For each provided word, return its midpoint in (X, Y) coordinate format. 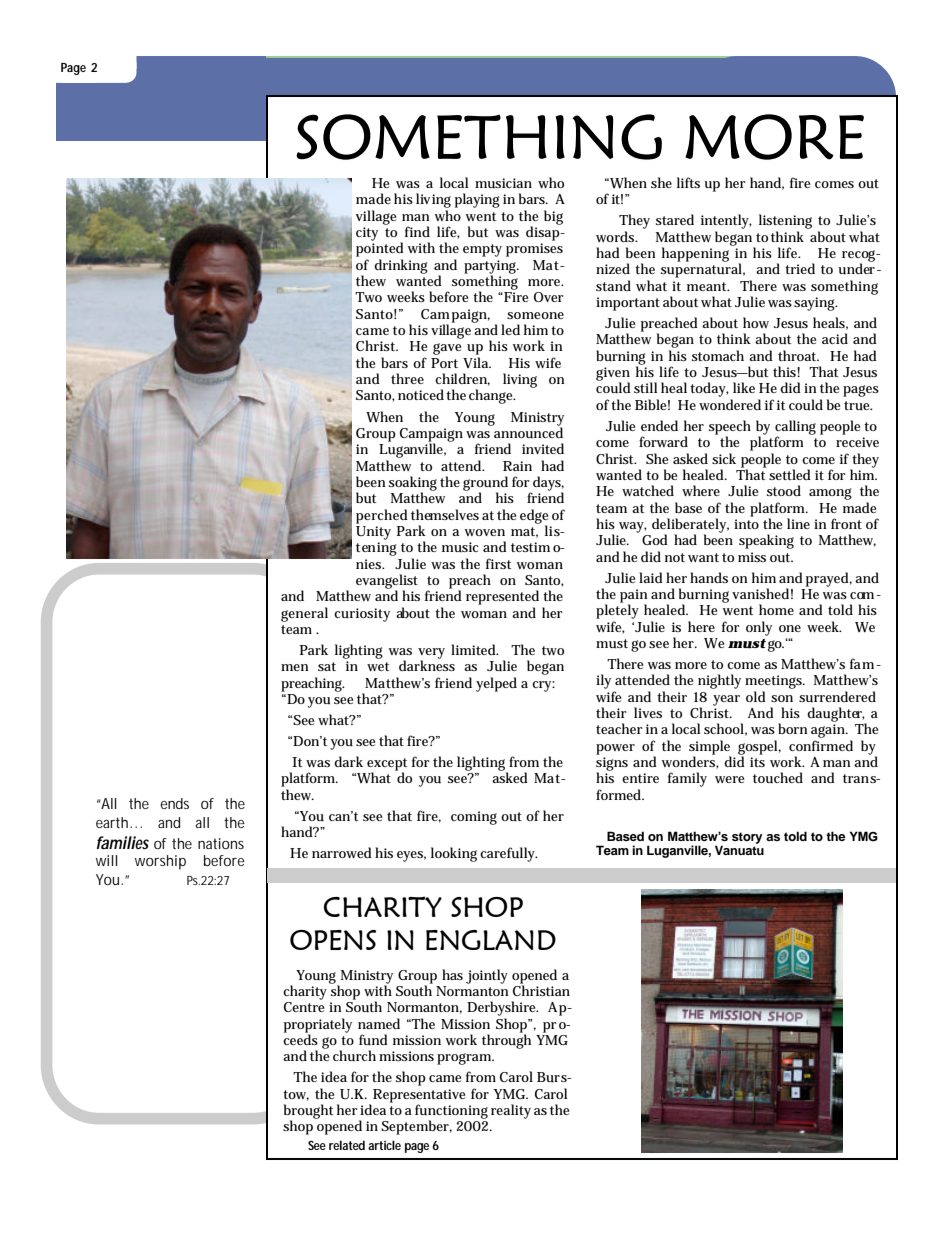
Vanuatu (739, 849)
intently (726, 221)
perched (382, 516)
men (294, 667)
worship (160, 862)
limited (475, 649)
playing (477, 200)
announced (528, 431)
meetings (775, 682)
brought (309, 1112)
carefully (509, 854)
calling (795, 428)
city (367, 234)
